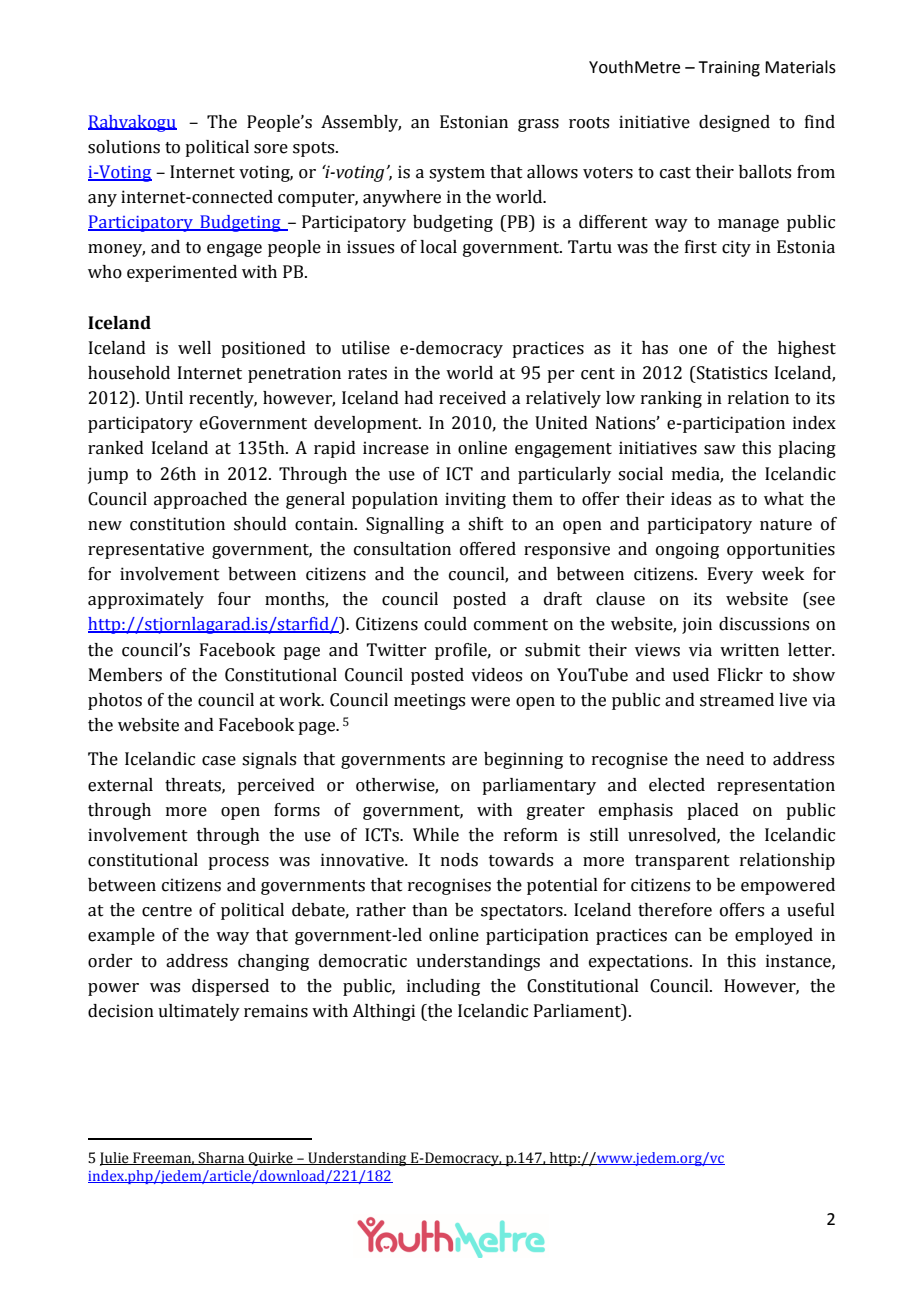 The height and width of the screenshot is (1308, 924). I want to click on Julie, so click(115, 1159).
